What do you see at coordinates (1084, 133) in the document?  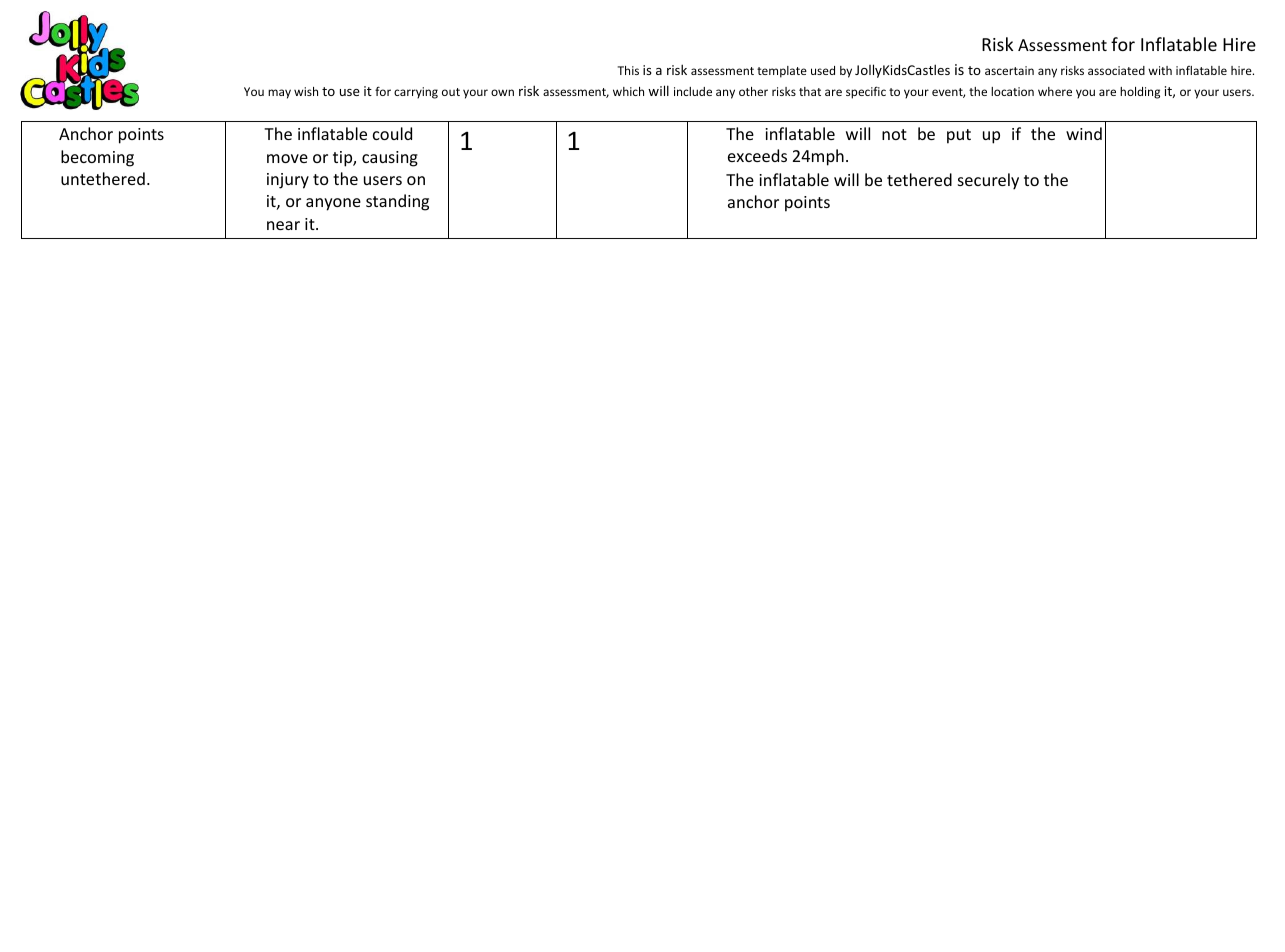 I see `wind` at bounding box center [1084, 133].
